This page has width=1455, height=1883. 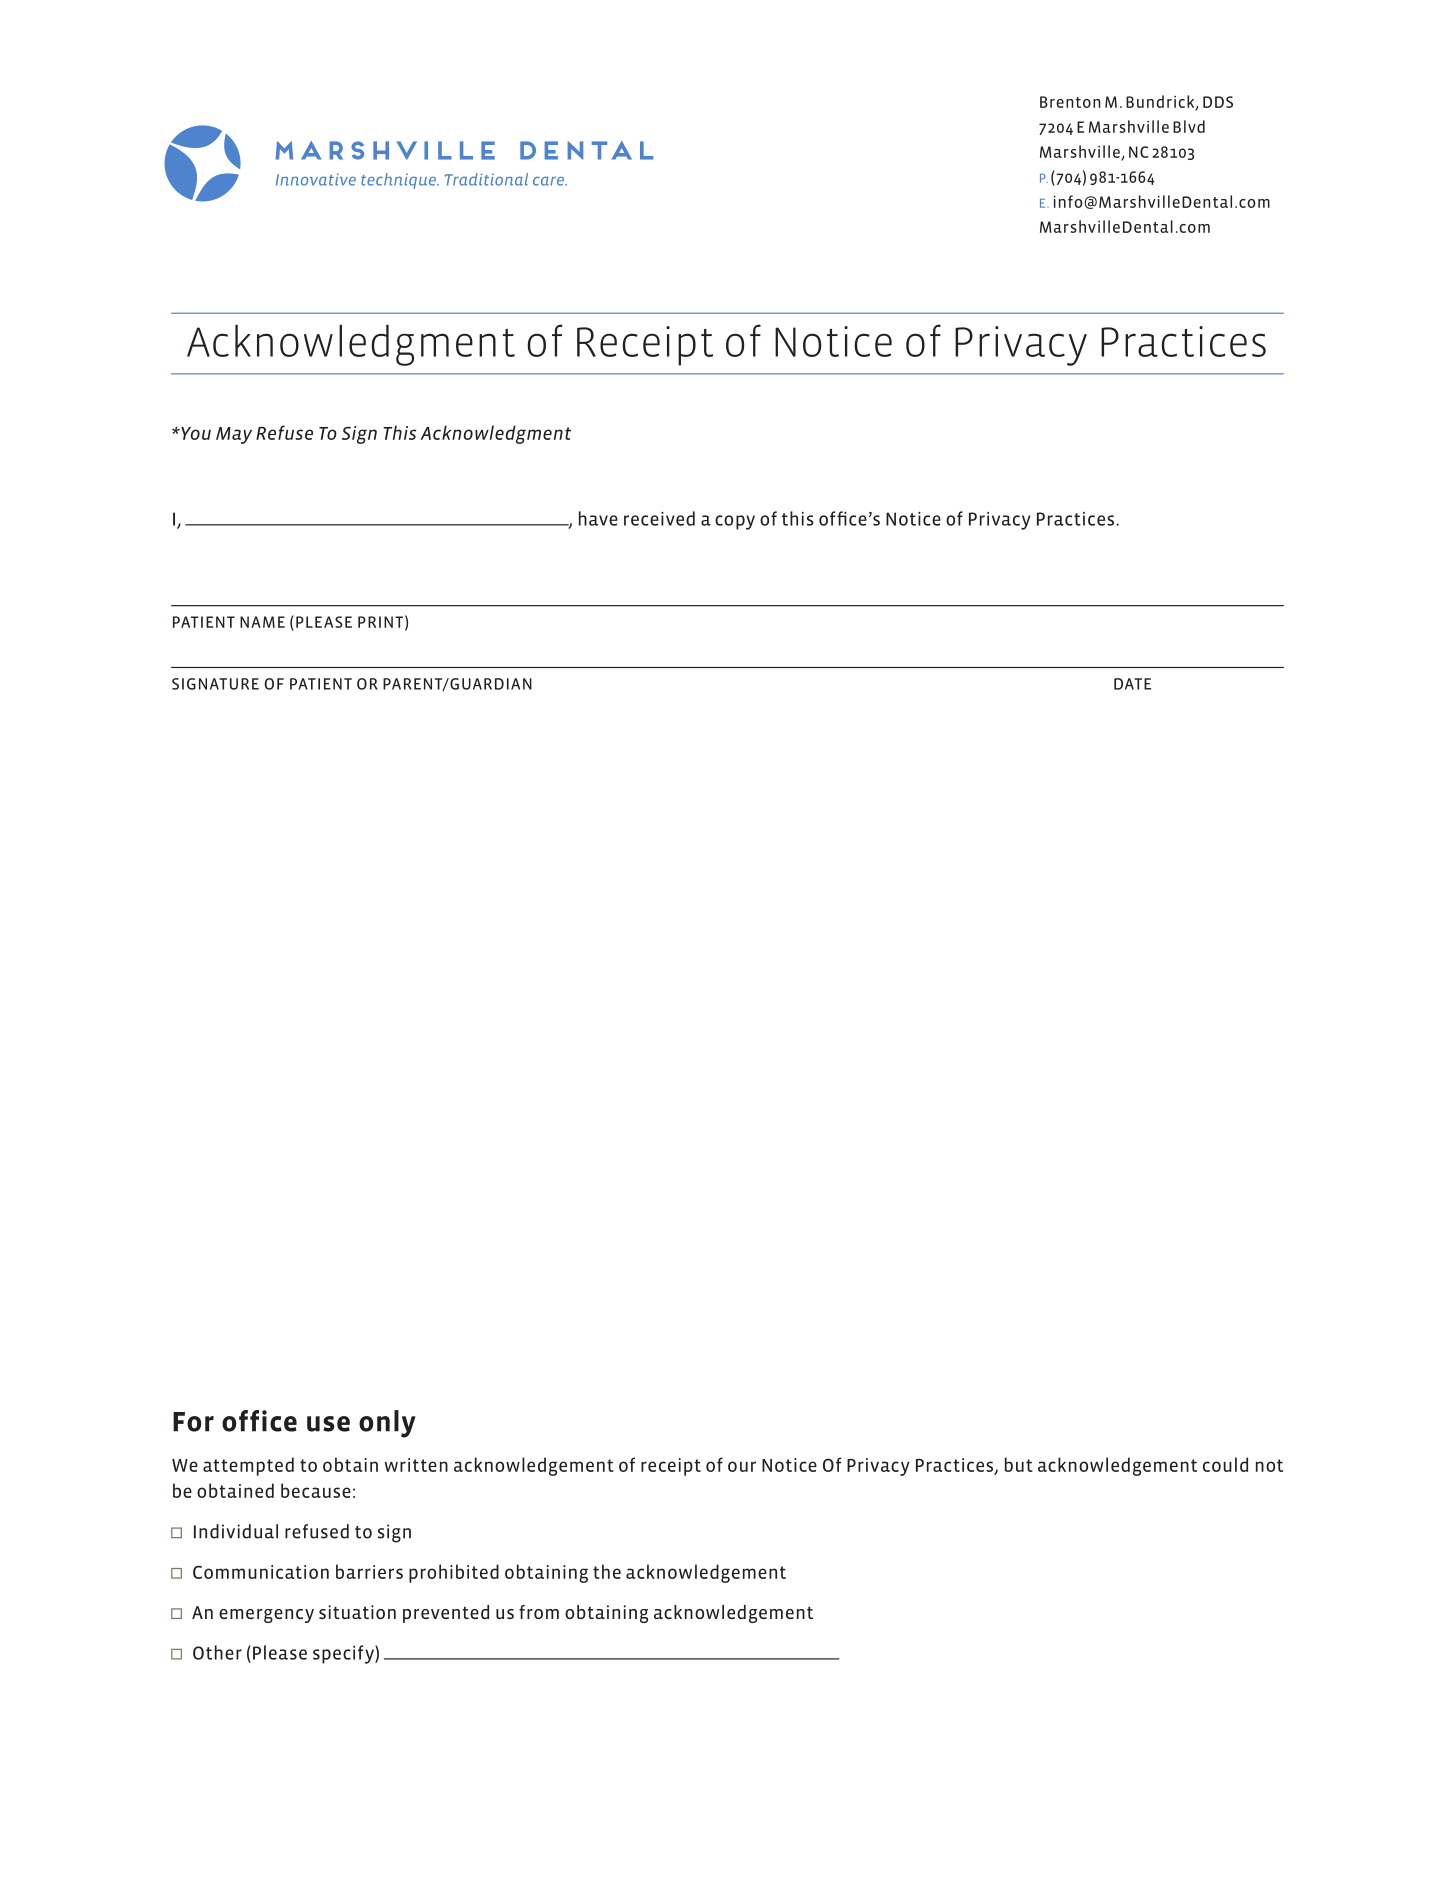 I want to click on Blvd, so click(x=1189, y=126).
